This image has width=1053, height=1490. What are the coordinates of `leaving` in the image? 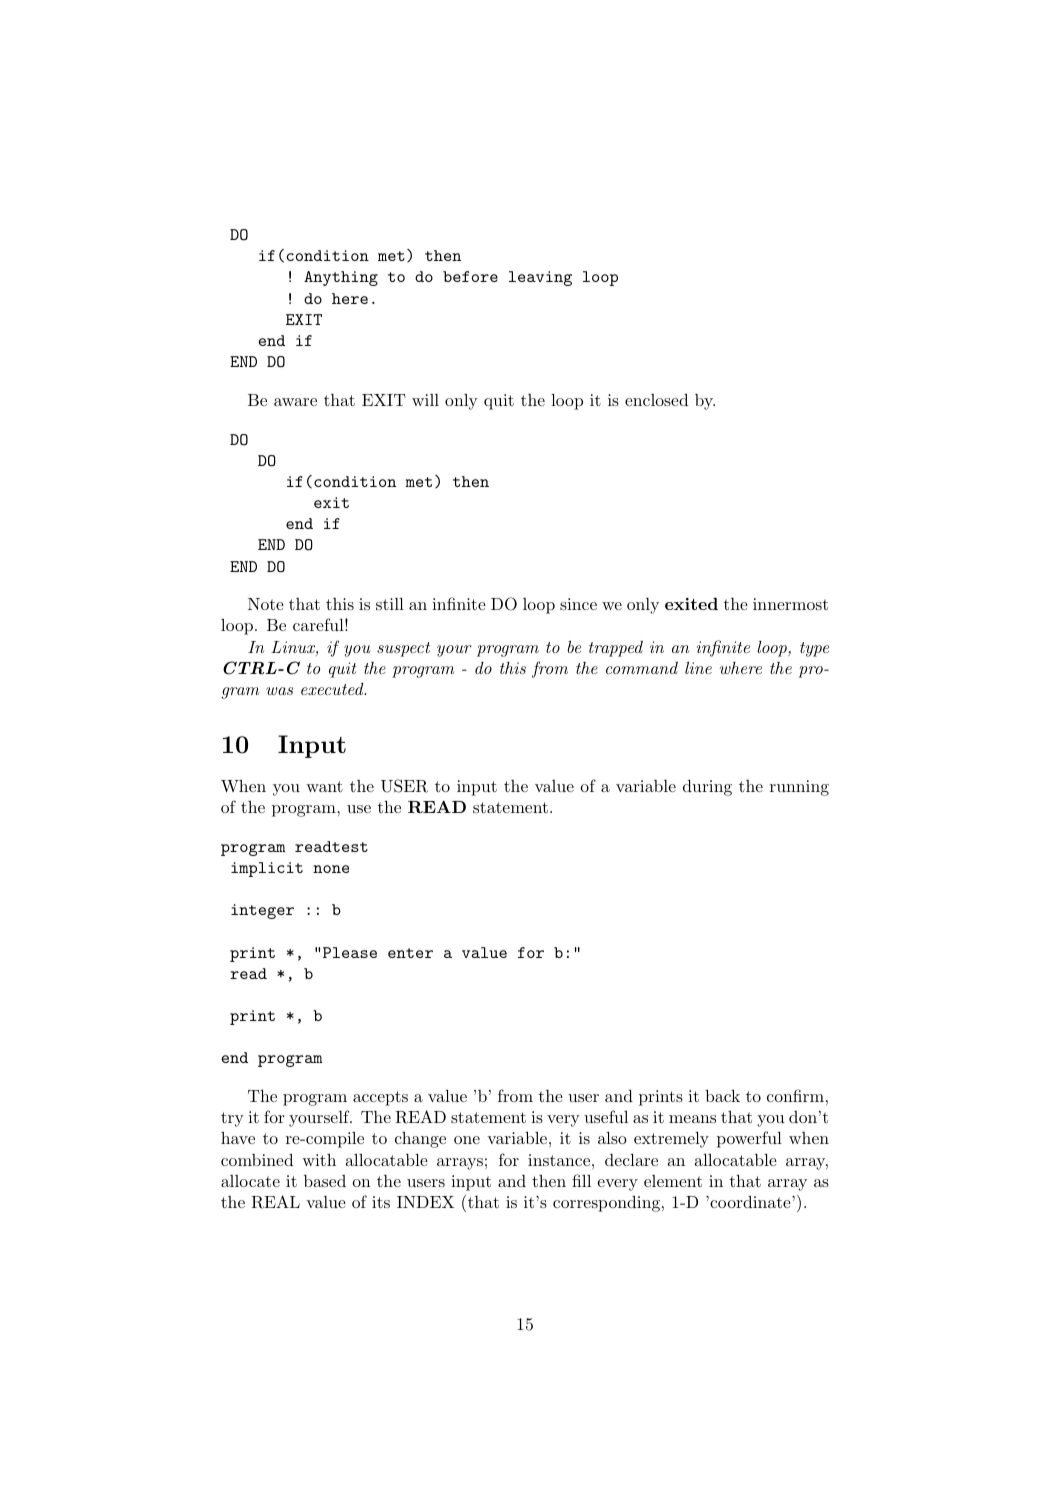 It's located at (540, 278).
